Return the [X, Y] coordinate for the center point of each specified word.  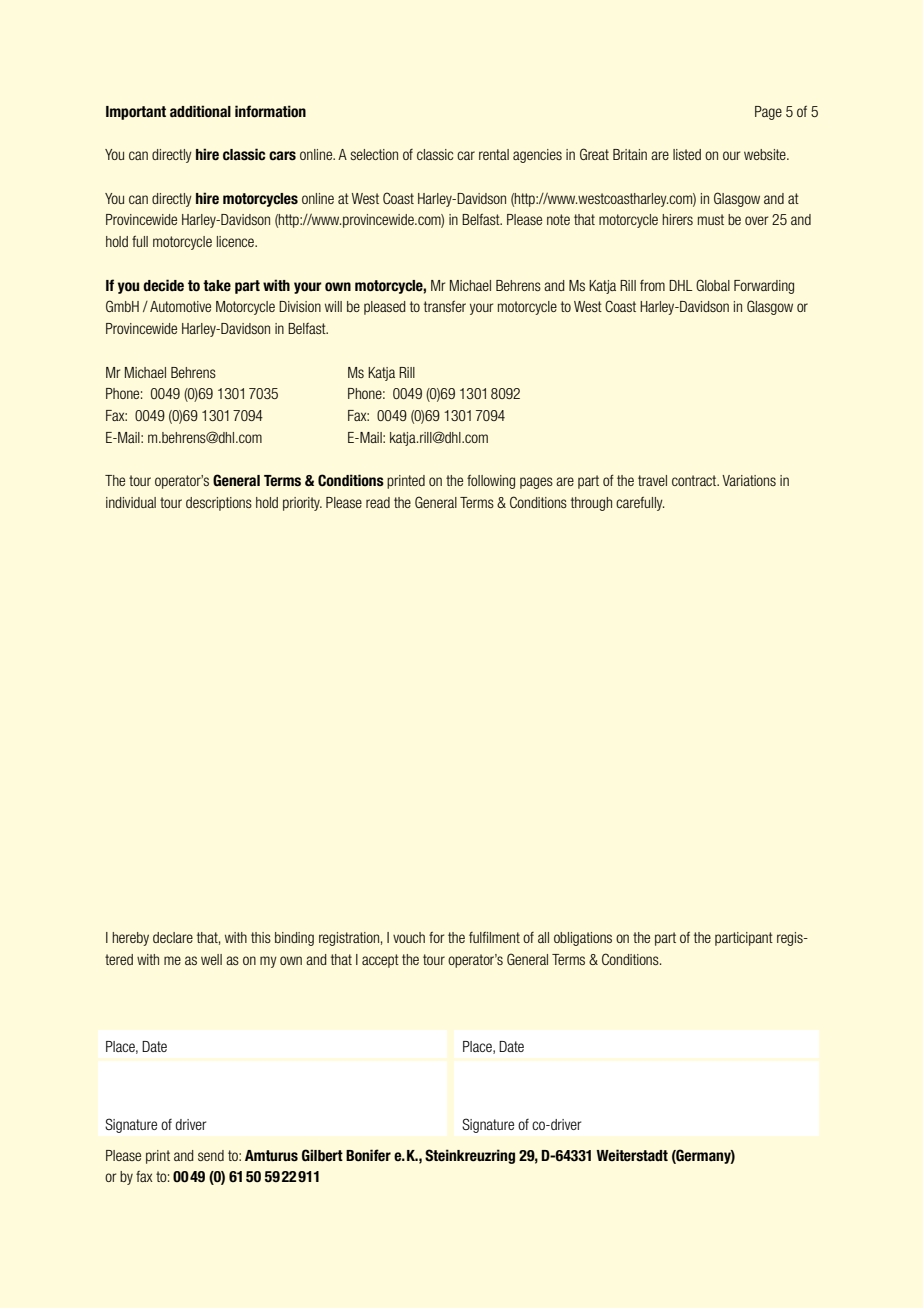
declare [173, 937]
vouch [409, 937]
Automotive [180, 306]
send [211, 1155]
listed [687, 154]
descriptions [219, 504]
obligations [583, 939]
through [591, 504]
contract [695, 480]
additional [200, 111]
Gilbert [322, 1155]
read [378, 502]
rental [494, 154]
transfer [445, 306]
